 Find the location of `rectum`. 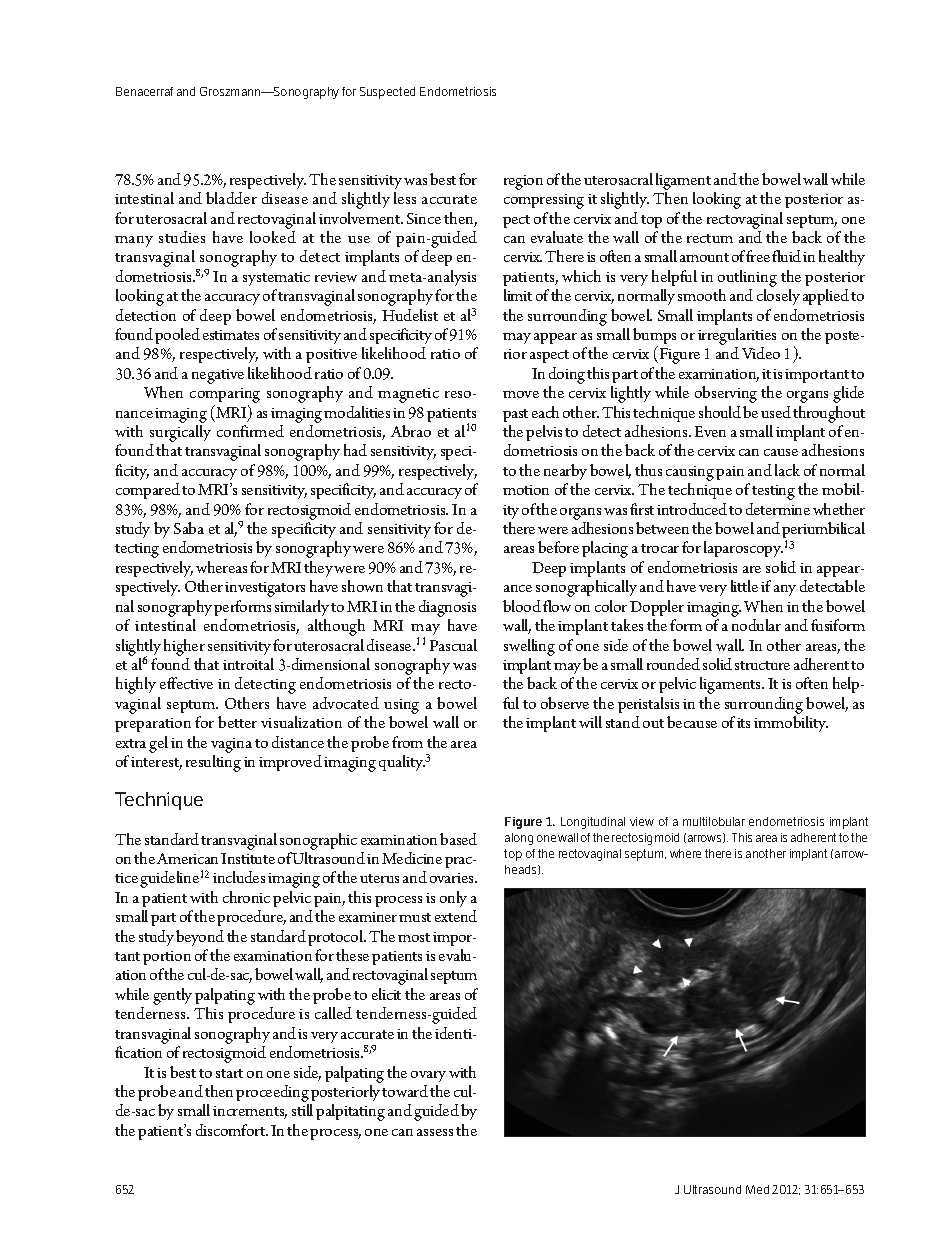

rectum is located at coordinates (710, 238).
